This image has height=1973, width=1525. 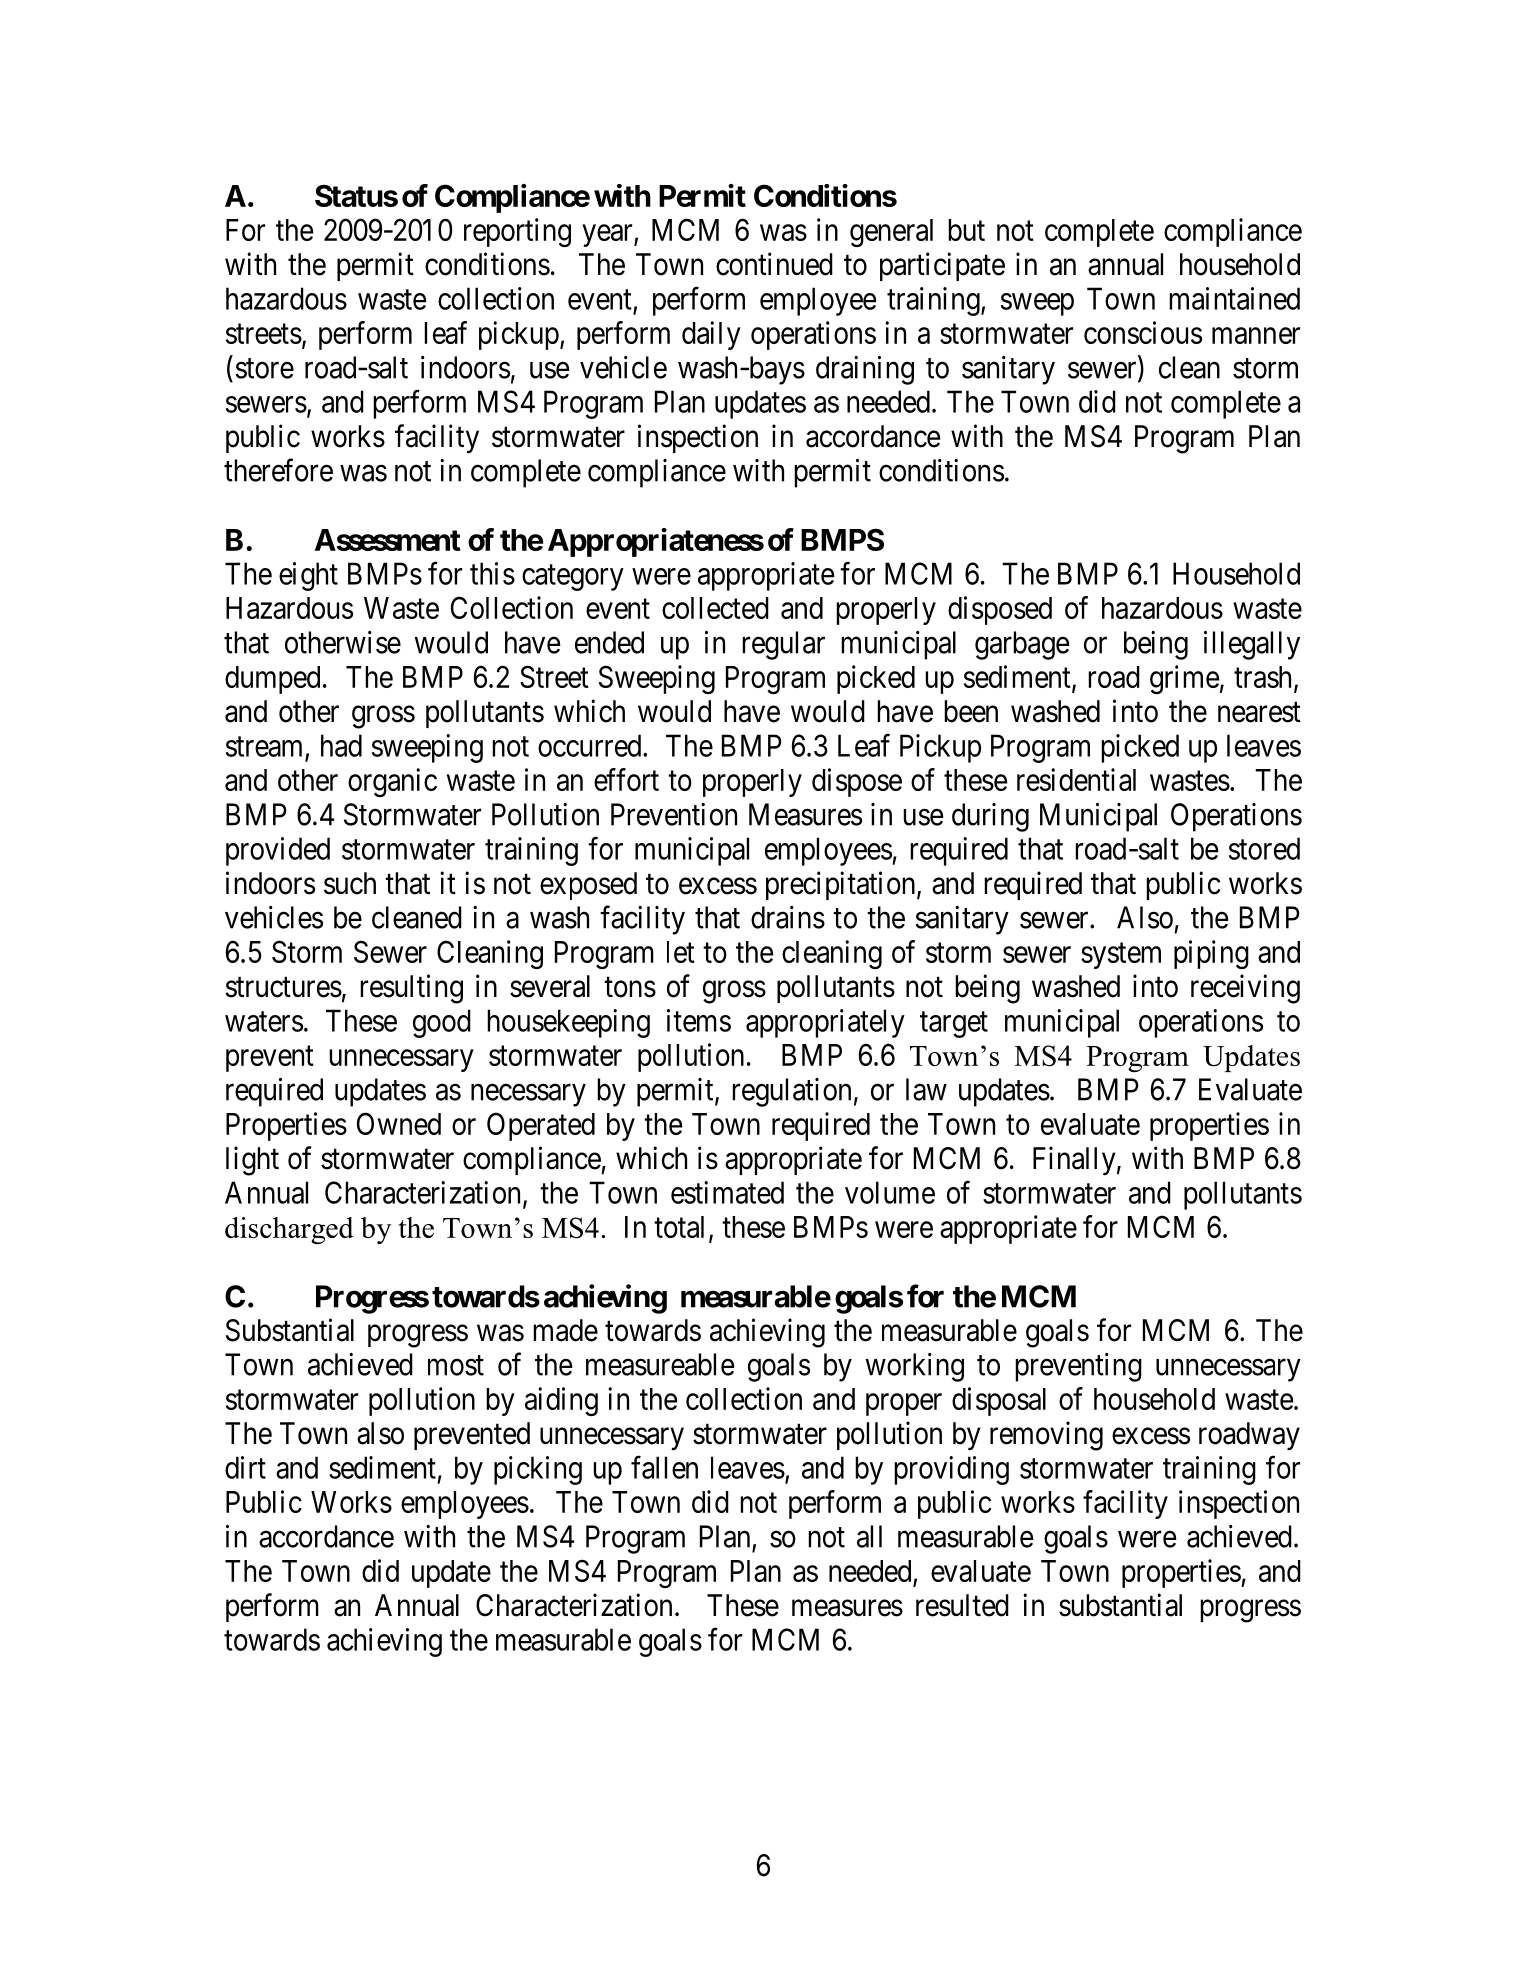 What do you see at coordinates (350, 883) in the image?
I see `such` at bounding box center [350, 883].
